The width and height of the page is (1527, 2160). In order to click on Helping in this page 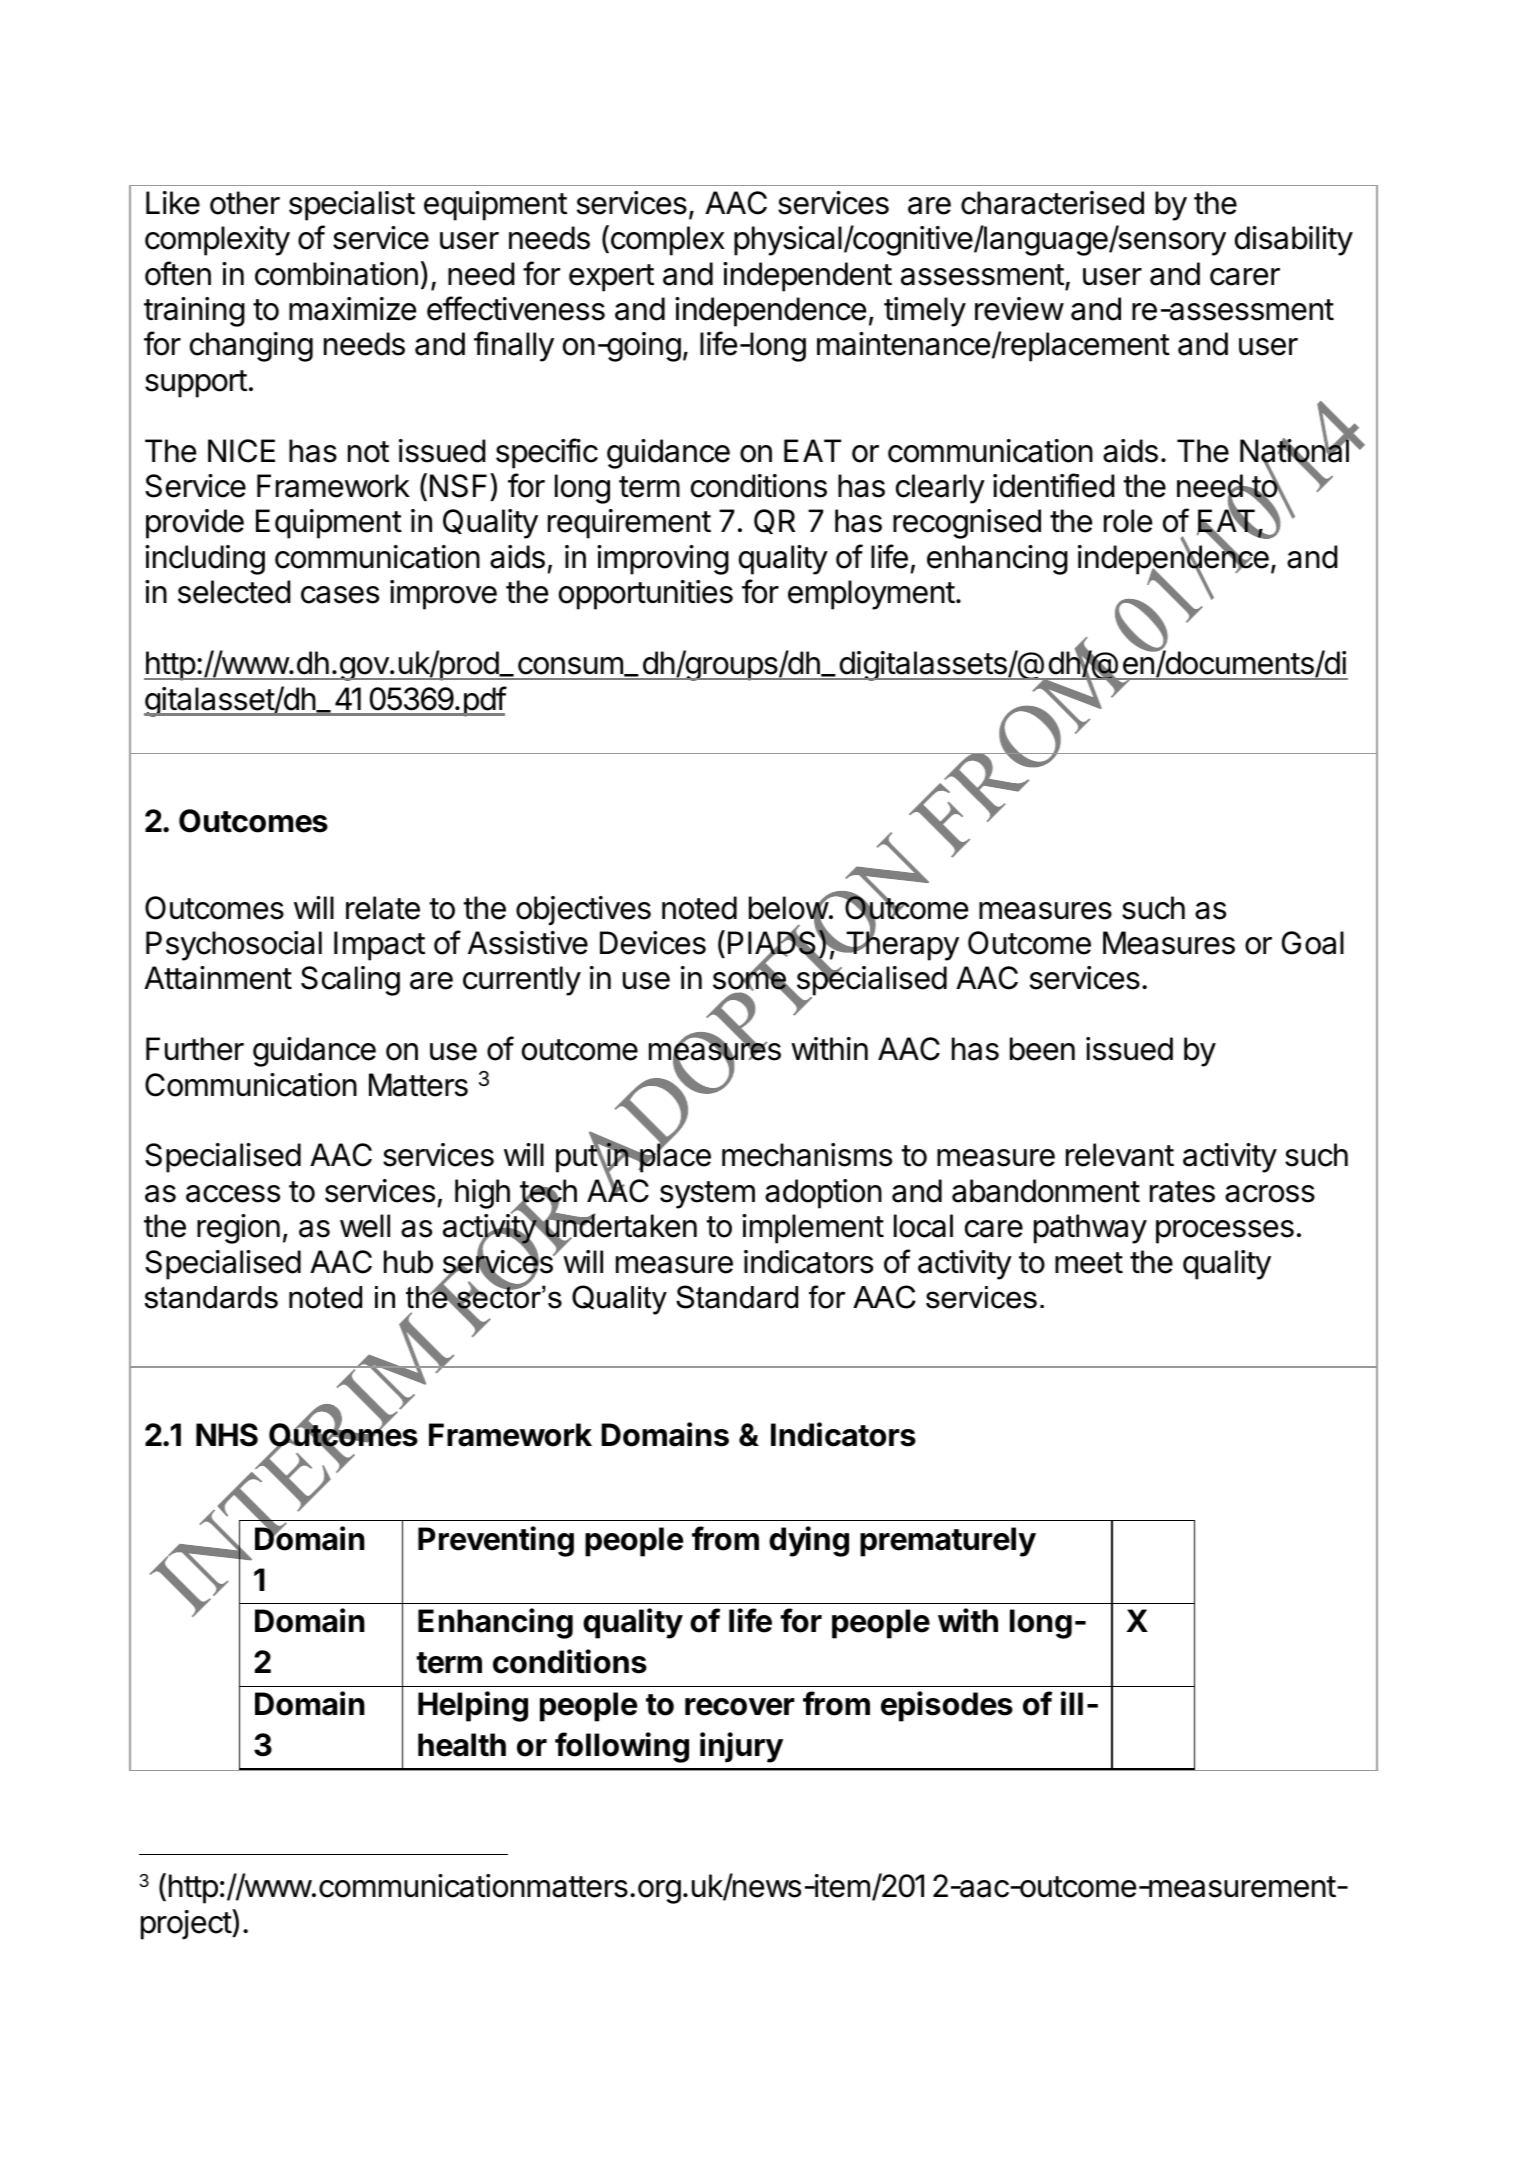, I will do `click(473, 1706)`.
